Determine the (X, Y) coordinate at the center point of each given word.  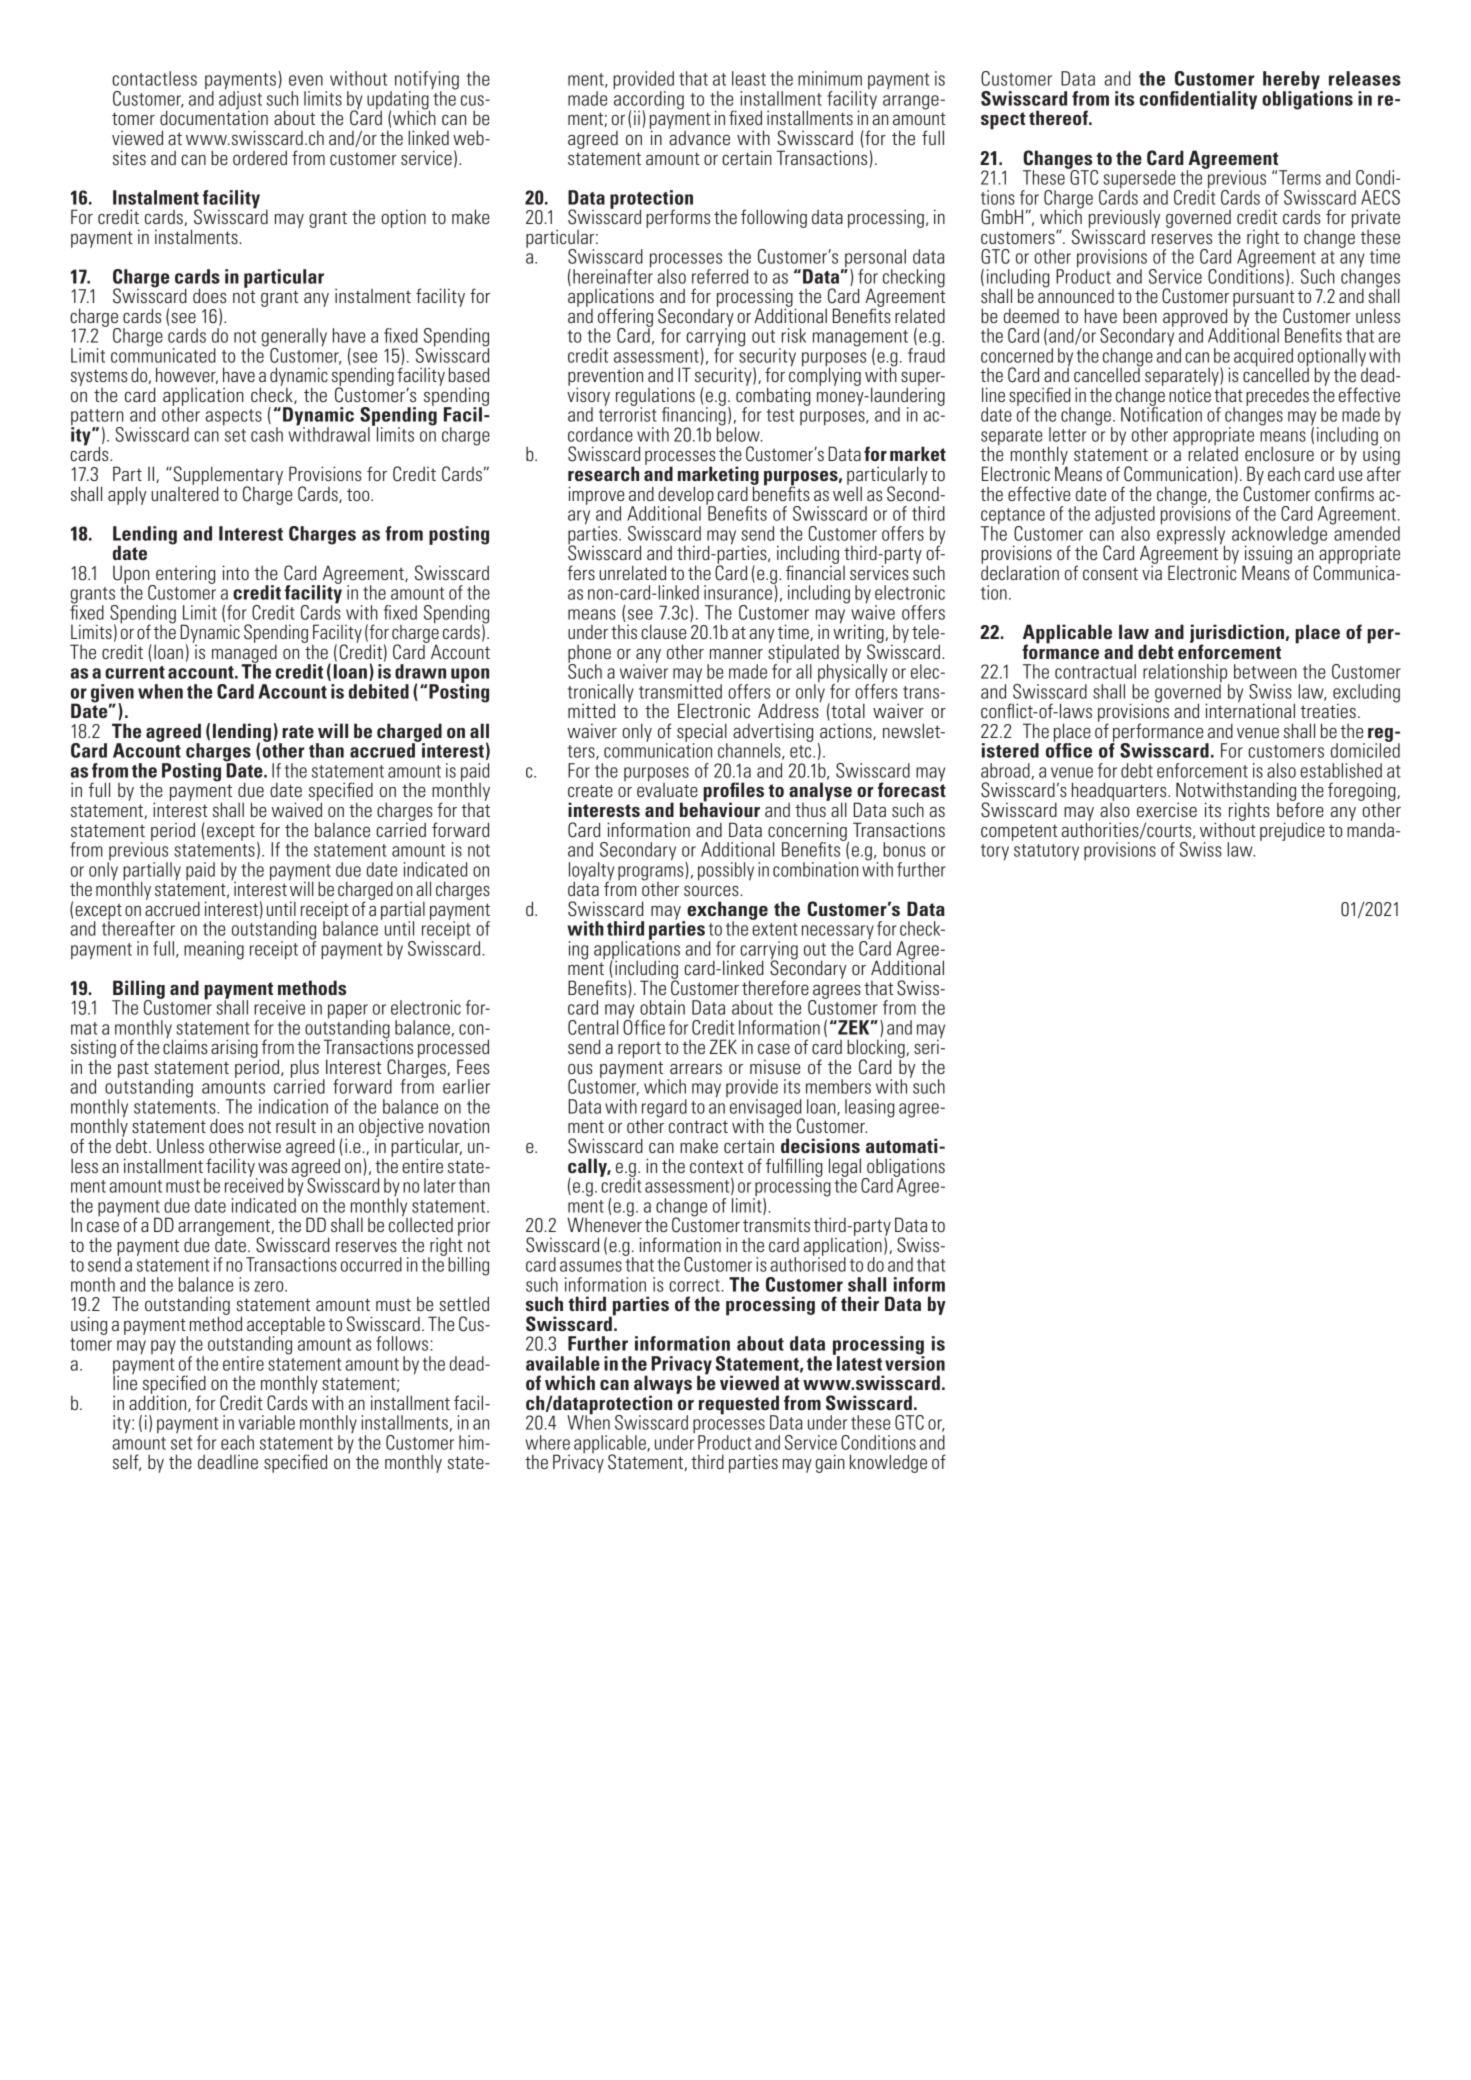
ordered (260, 157)
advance (699, 136)
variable (267, 1422)
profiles (732, 793)
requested (739, 1406)
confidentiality (1198, 100)
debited (379, 691)
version (915, 1362)
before (1300, 808)
